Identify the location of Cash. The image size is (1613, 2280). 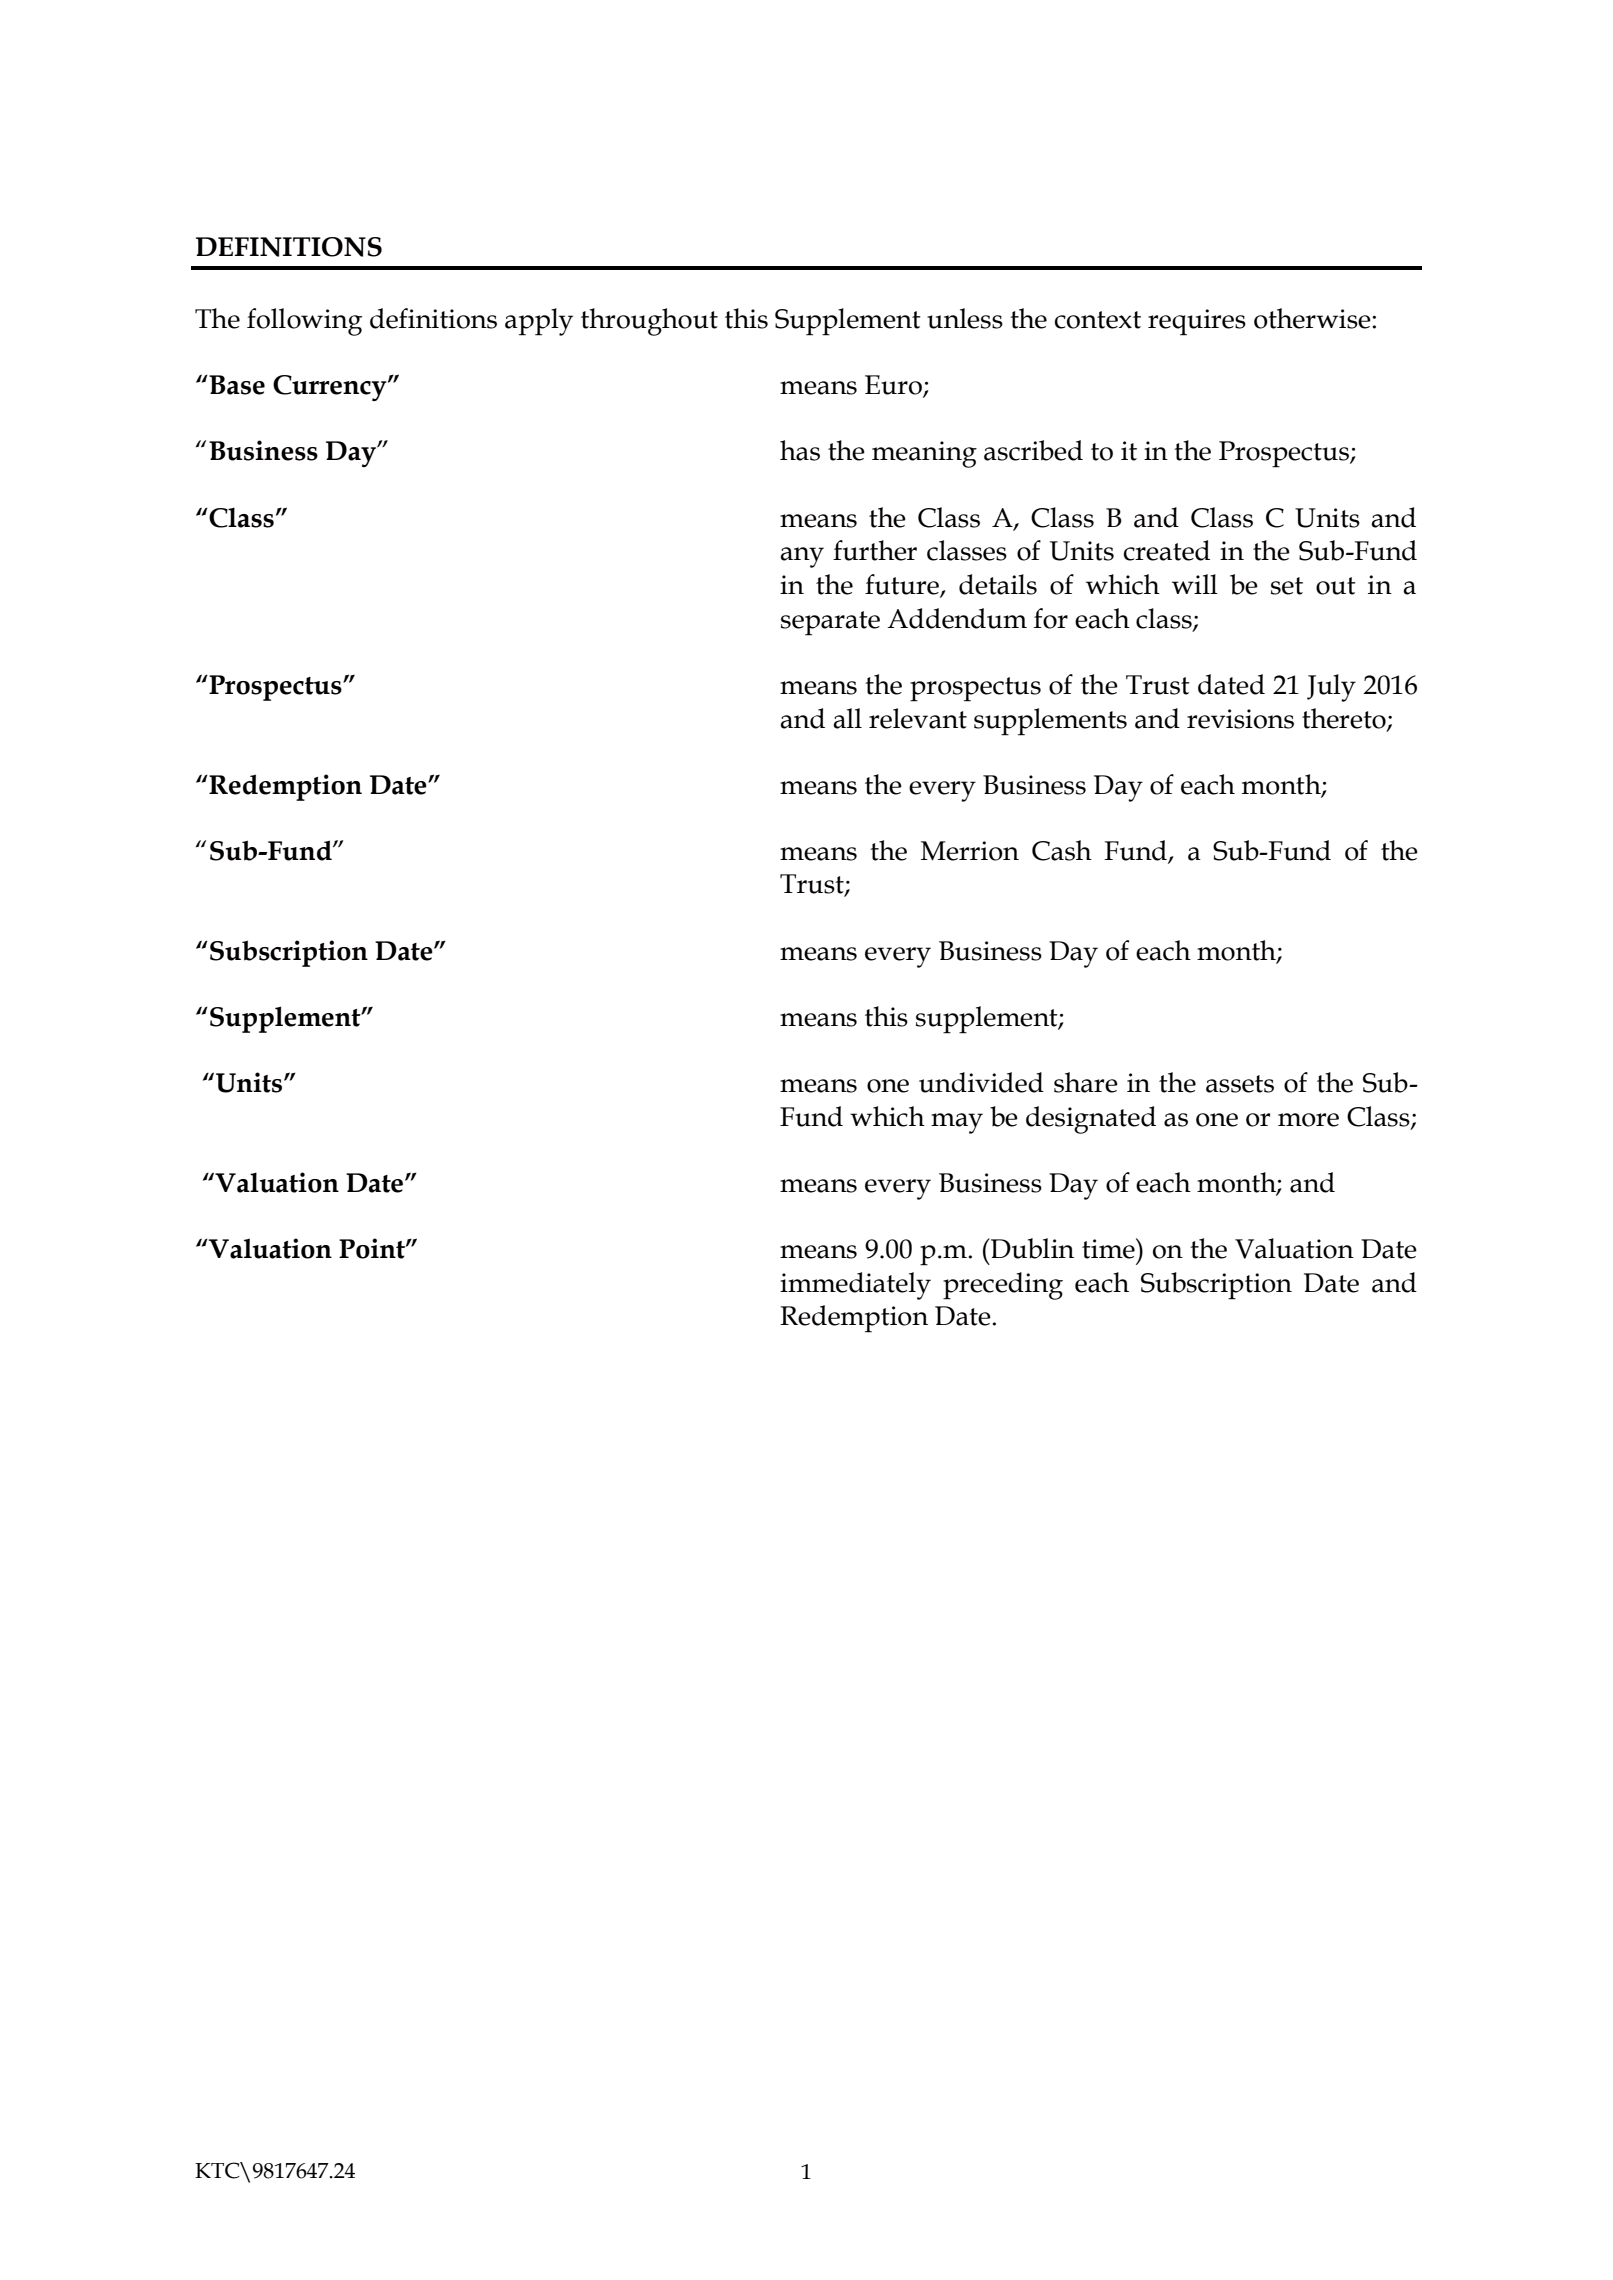
(1062, 850).
